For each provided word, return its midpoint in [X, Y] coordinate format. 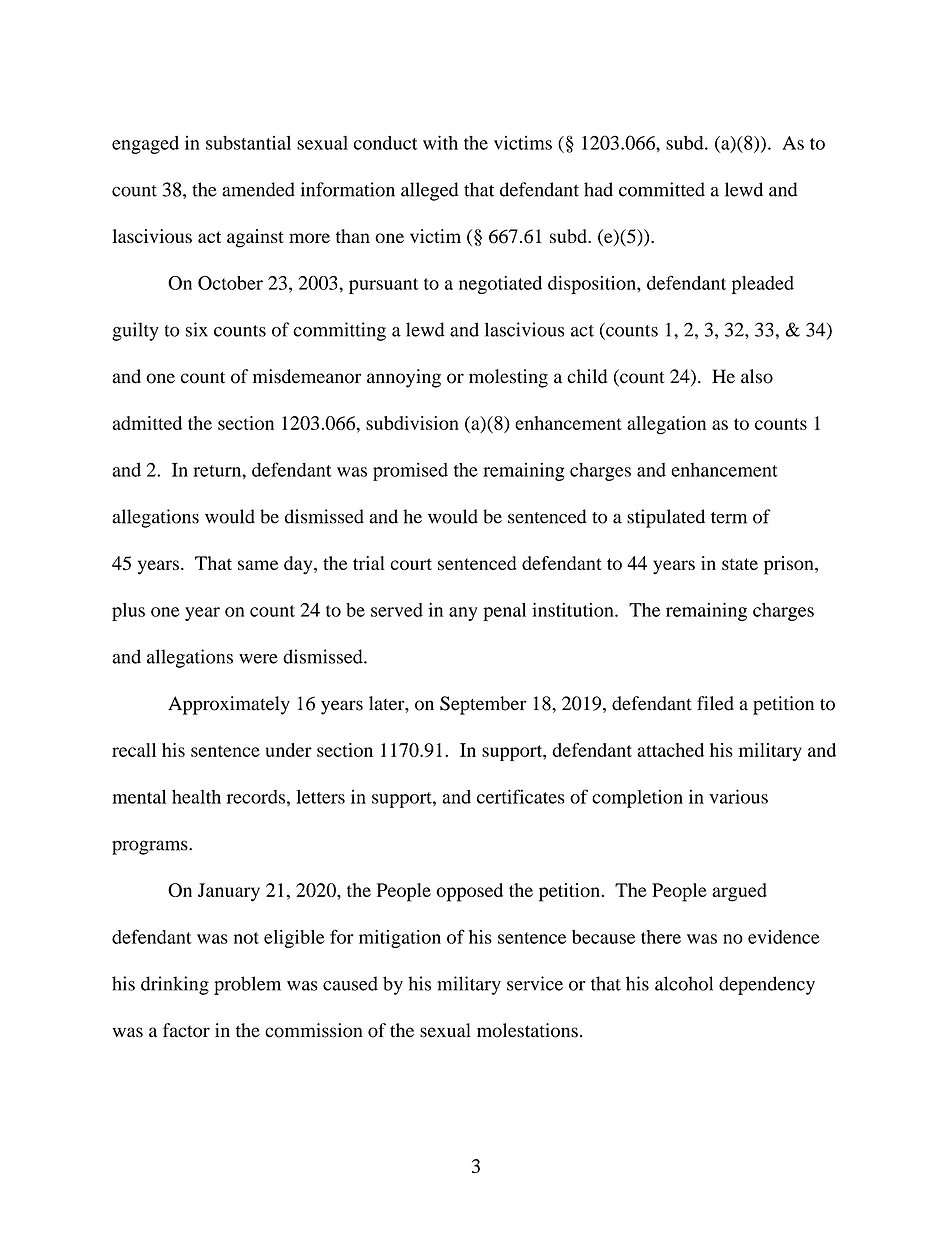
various [738, 796]
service [535, 983]
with [440, 142]
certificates [521, 796]
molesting [508, 378]
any [463, 614]
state [740, 564]
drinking [175, 985]
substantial [248, 143]
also [757, 376]
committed [662, 189]
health [196, 796]
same [258, 565]
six [197, 329]
